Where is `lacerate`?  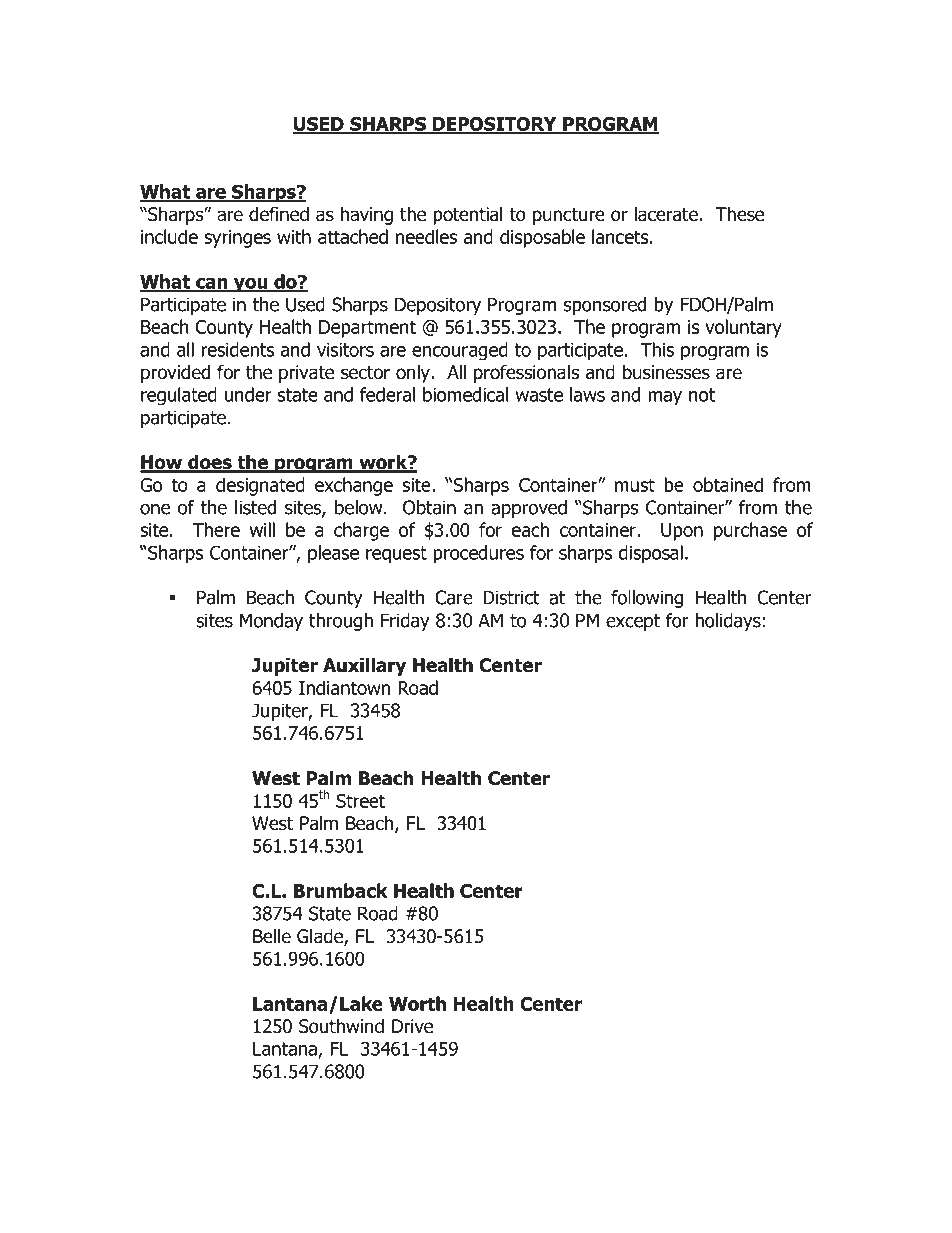
lacerate is located at coordinates (666, 214).
